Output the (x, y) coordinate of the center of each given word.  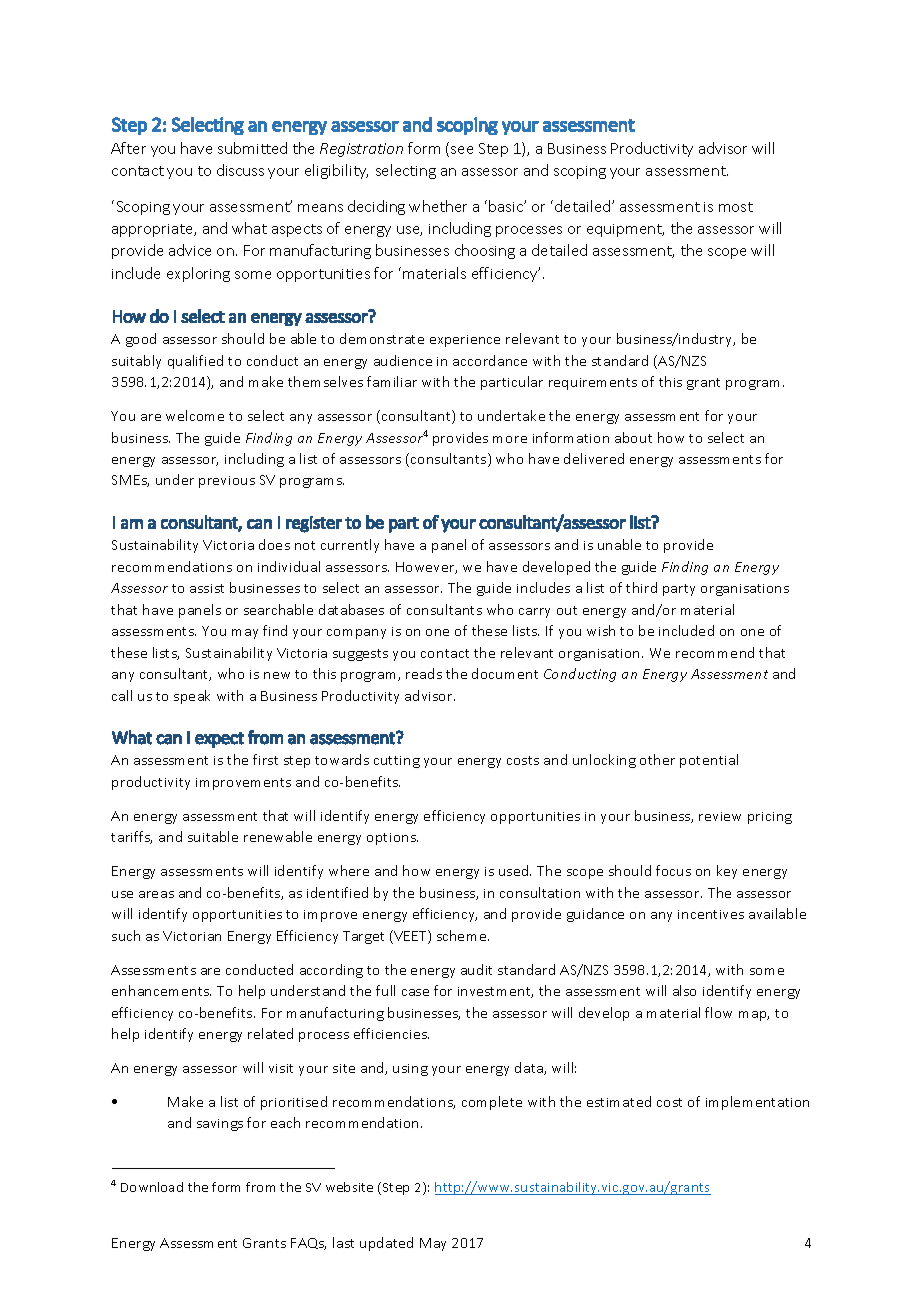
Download (152, 1187)
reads (424, 673)
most (736, 207)
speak (192, 697)
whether (438, 206)
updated (386, 1244)
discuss (240, 170)
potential (709, 761)
